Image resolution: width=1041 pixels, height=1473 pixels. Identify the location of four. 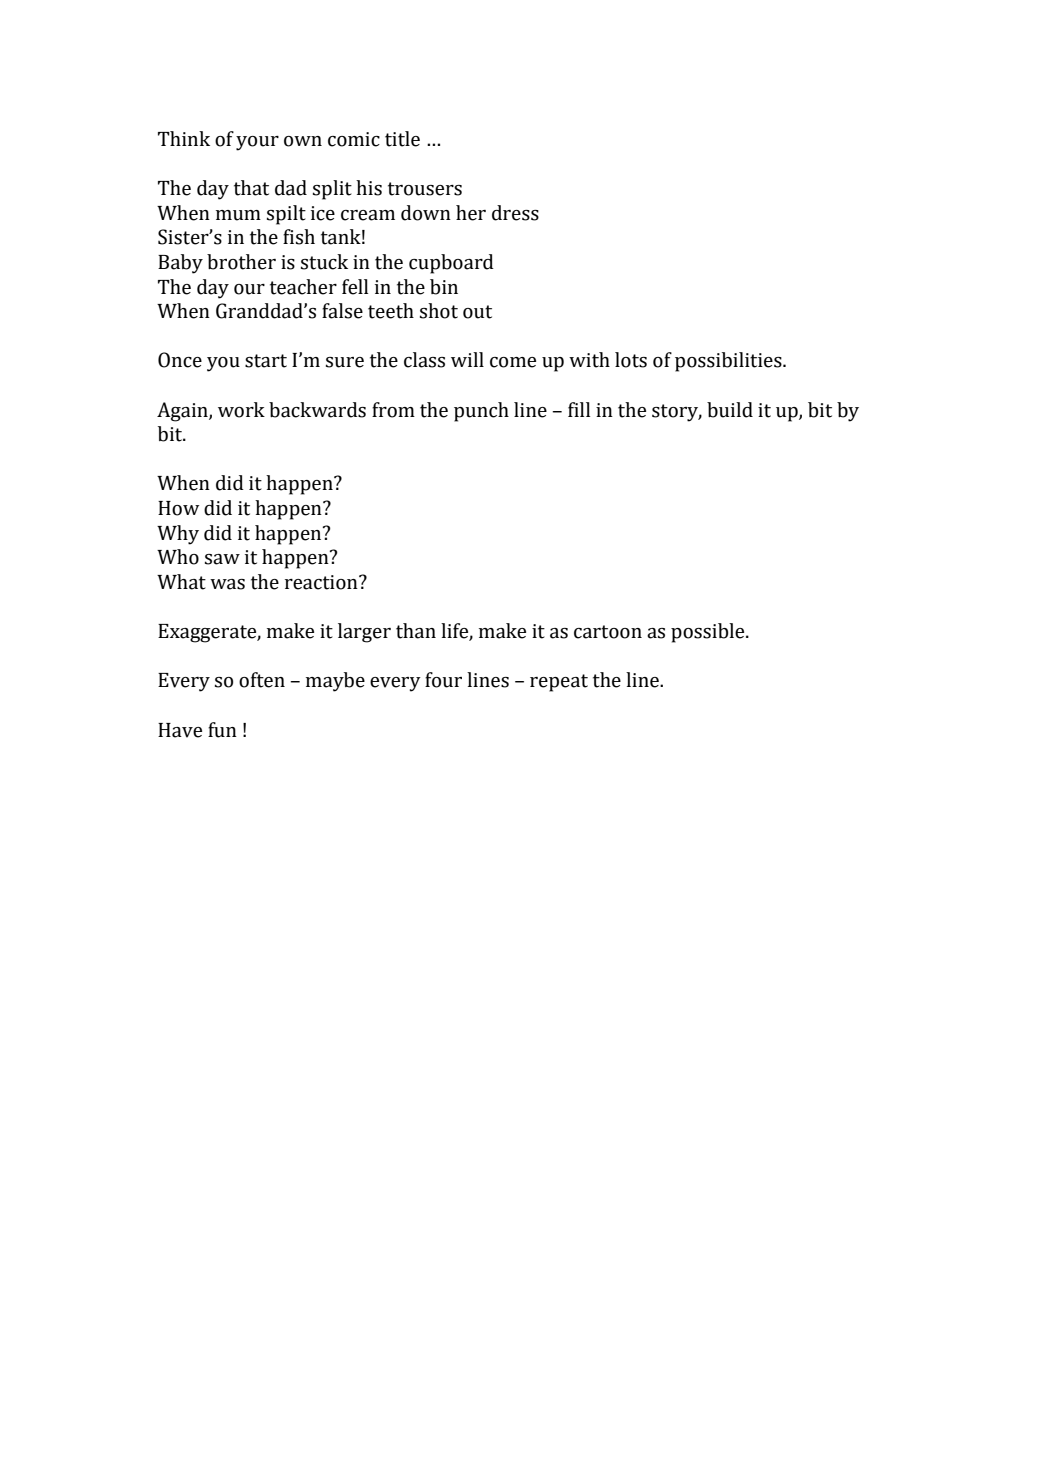
(443, 680).
